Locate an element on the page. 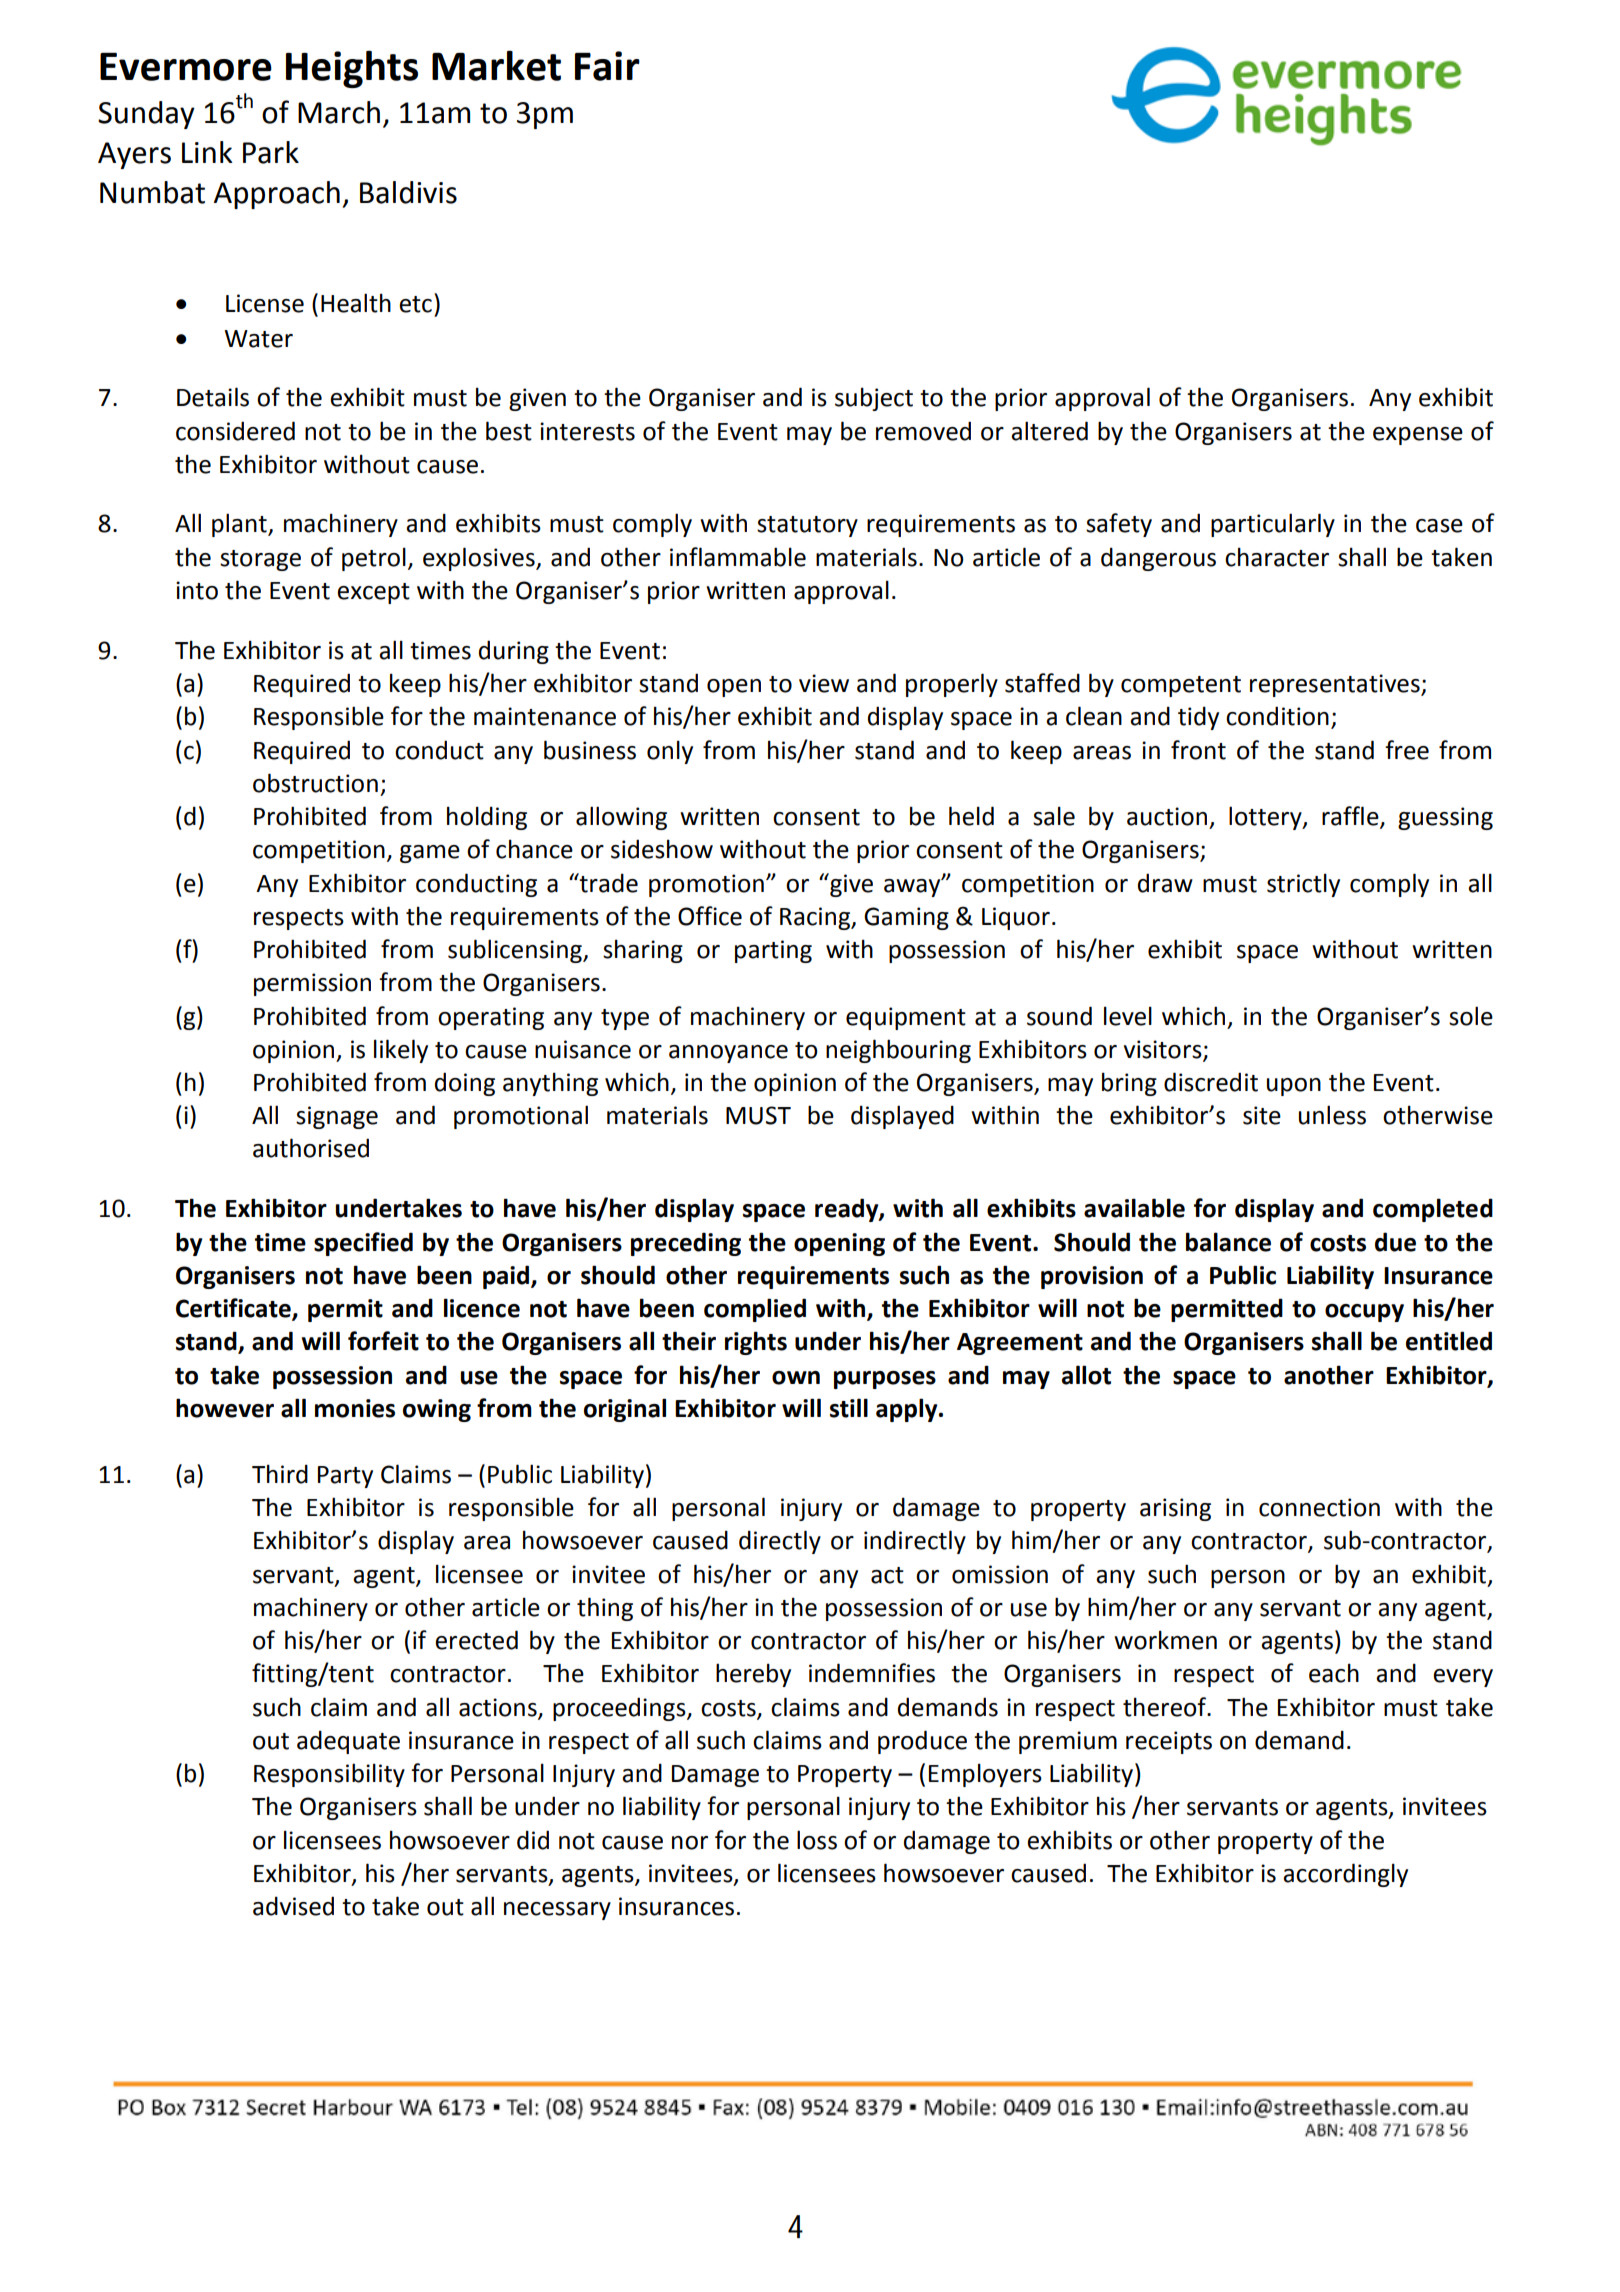  parting is located at coordinates (773, 951).
